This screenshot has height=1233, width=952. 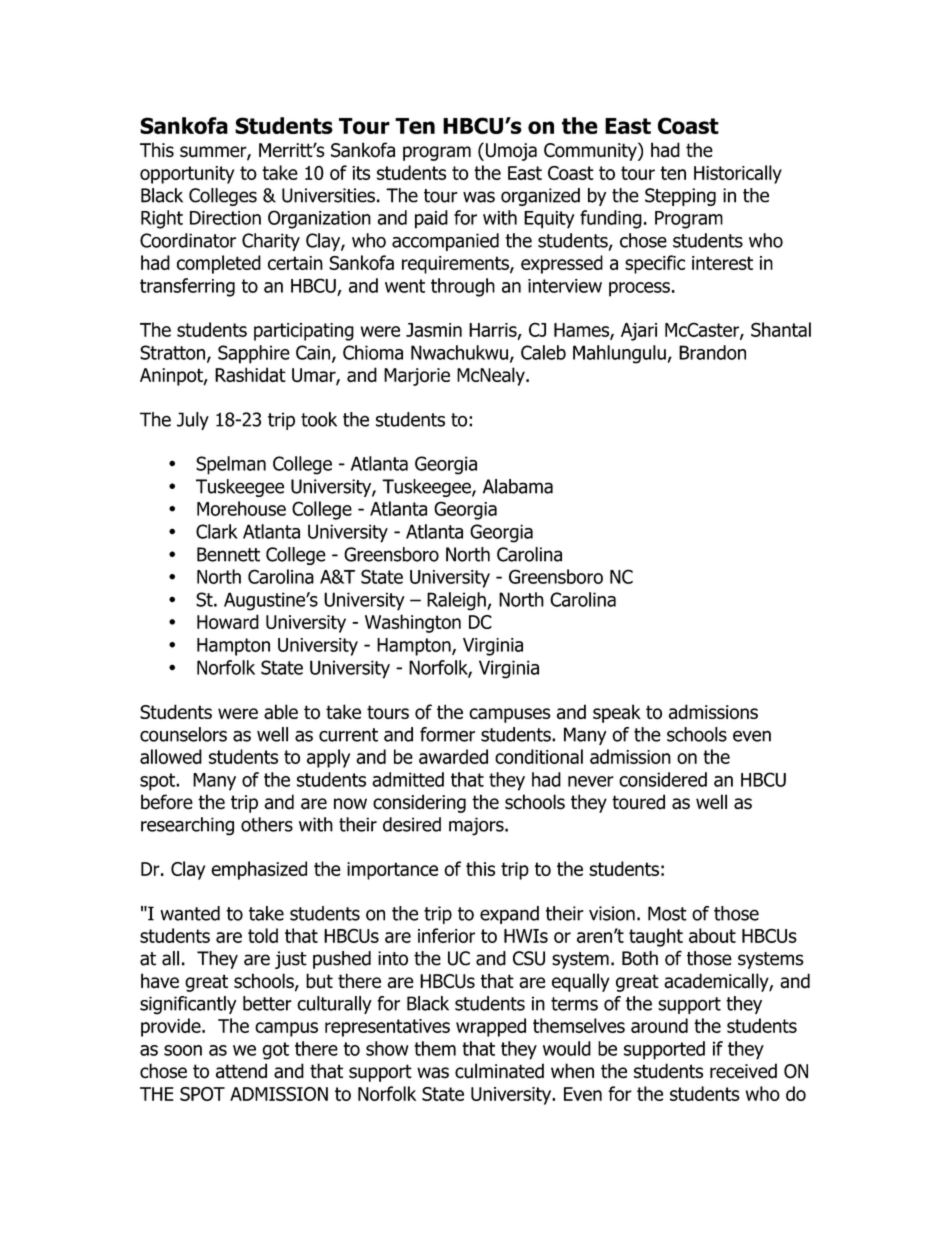 What do you see at coordinates (457, 601) in the screenshot?
I see `Raleigh` at bounding box center [457, 601].
